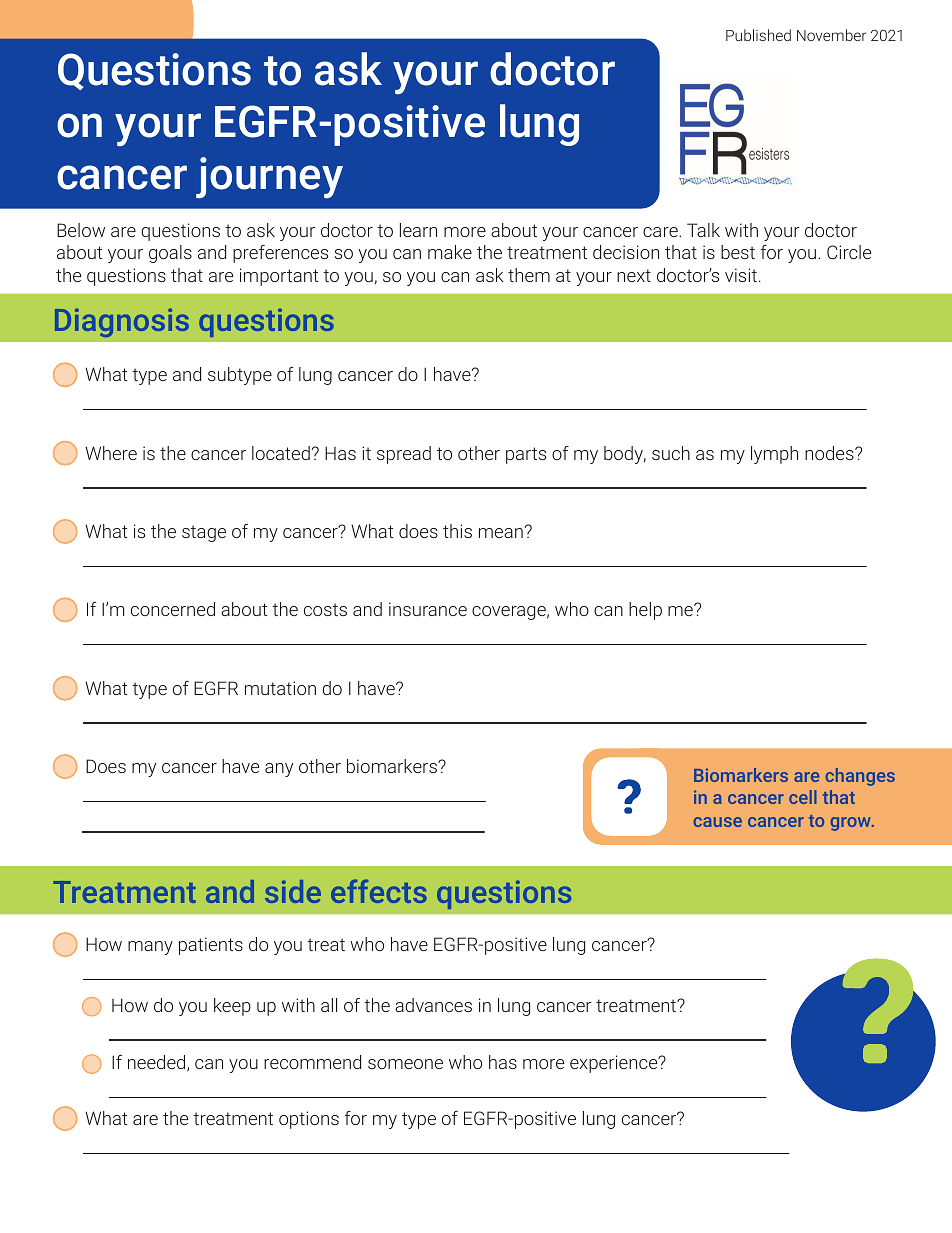 This page has height=1233, width=952. I want to click on learn, so click(418, 230).
